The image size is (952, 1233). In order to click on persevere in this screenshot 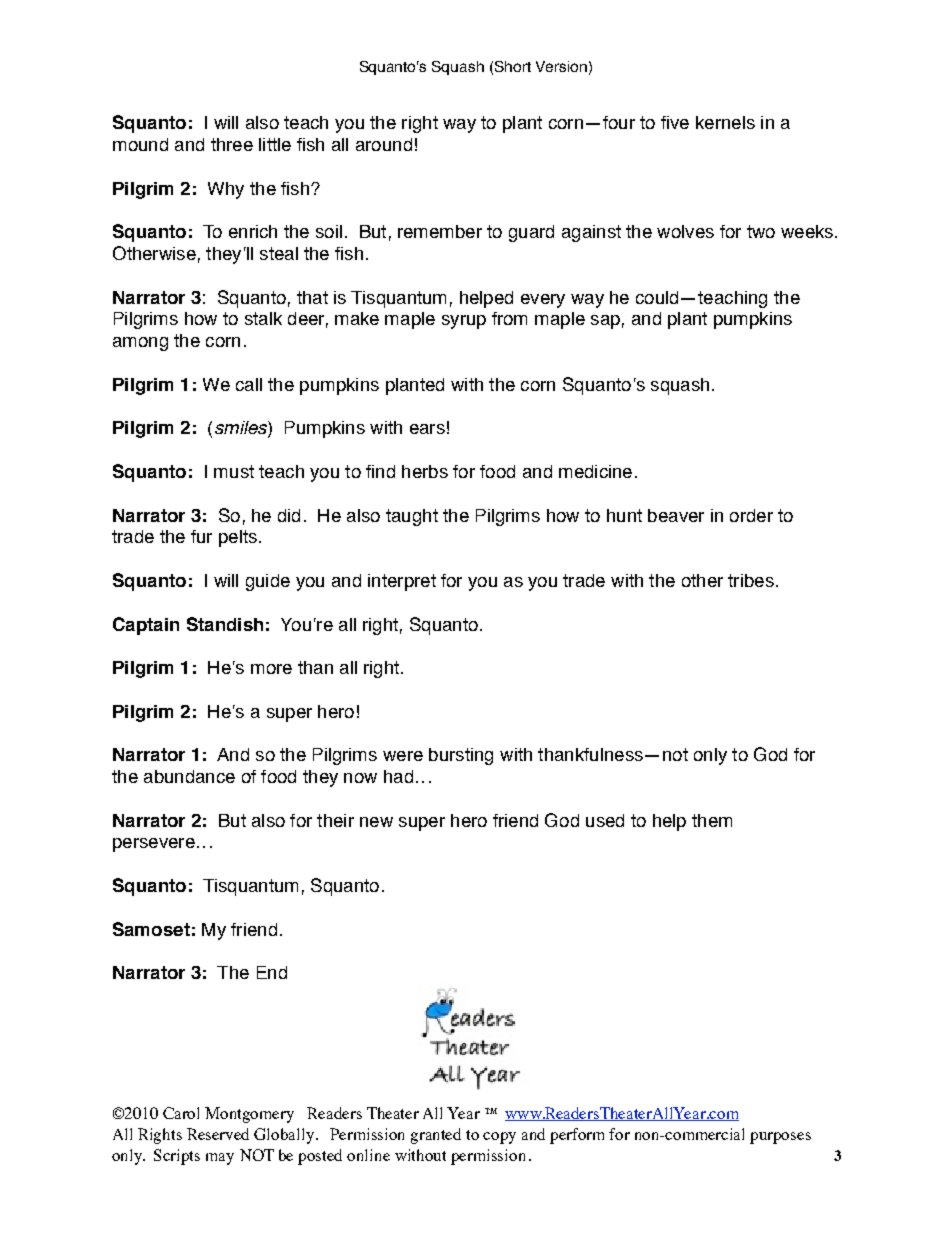, I will do `click(154, 845)`.
